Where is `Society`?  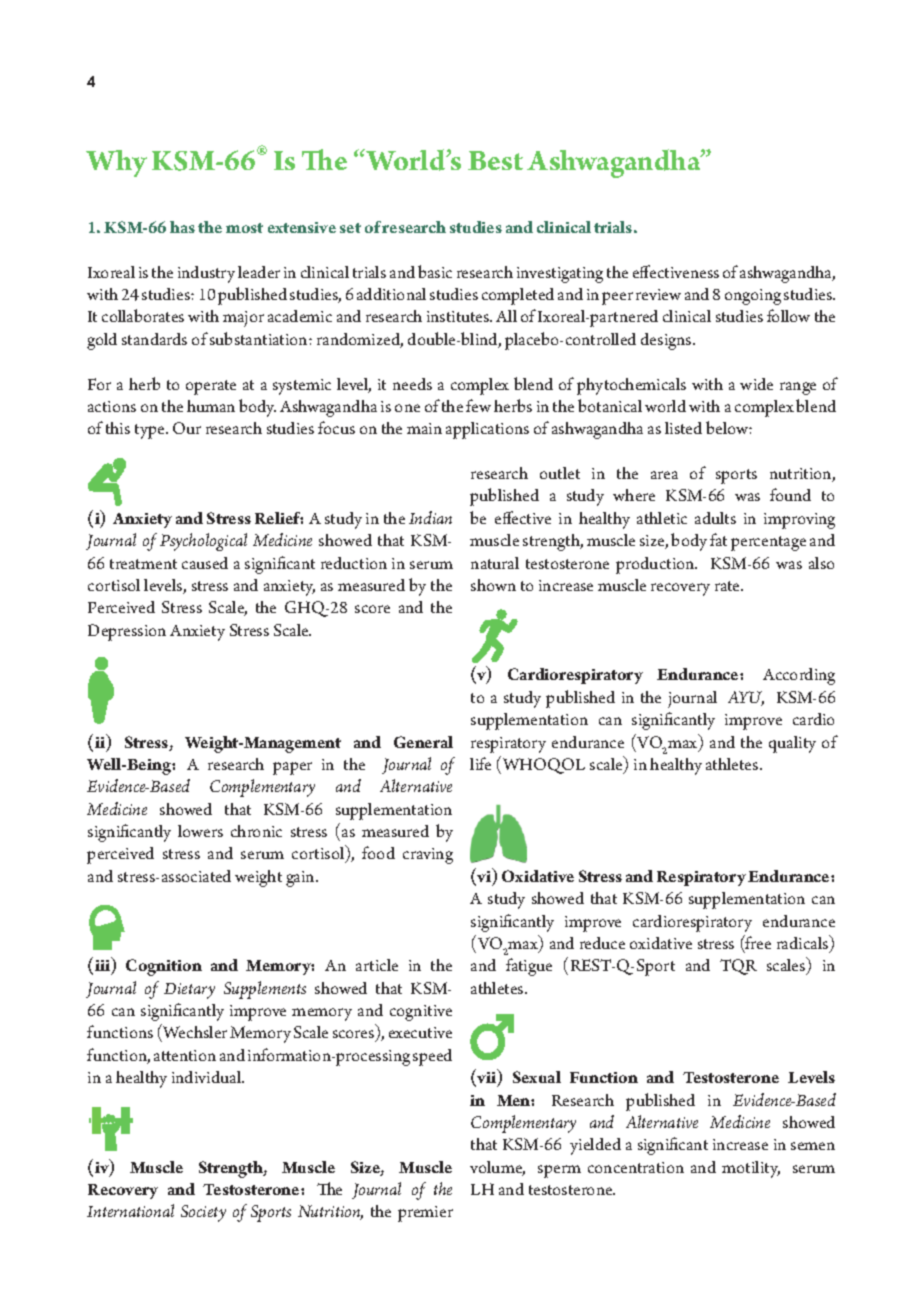 Society is located at coordinates (203, 1213).
